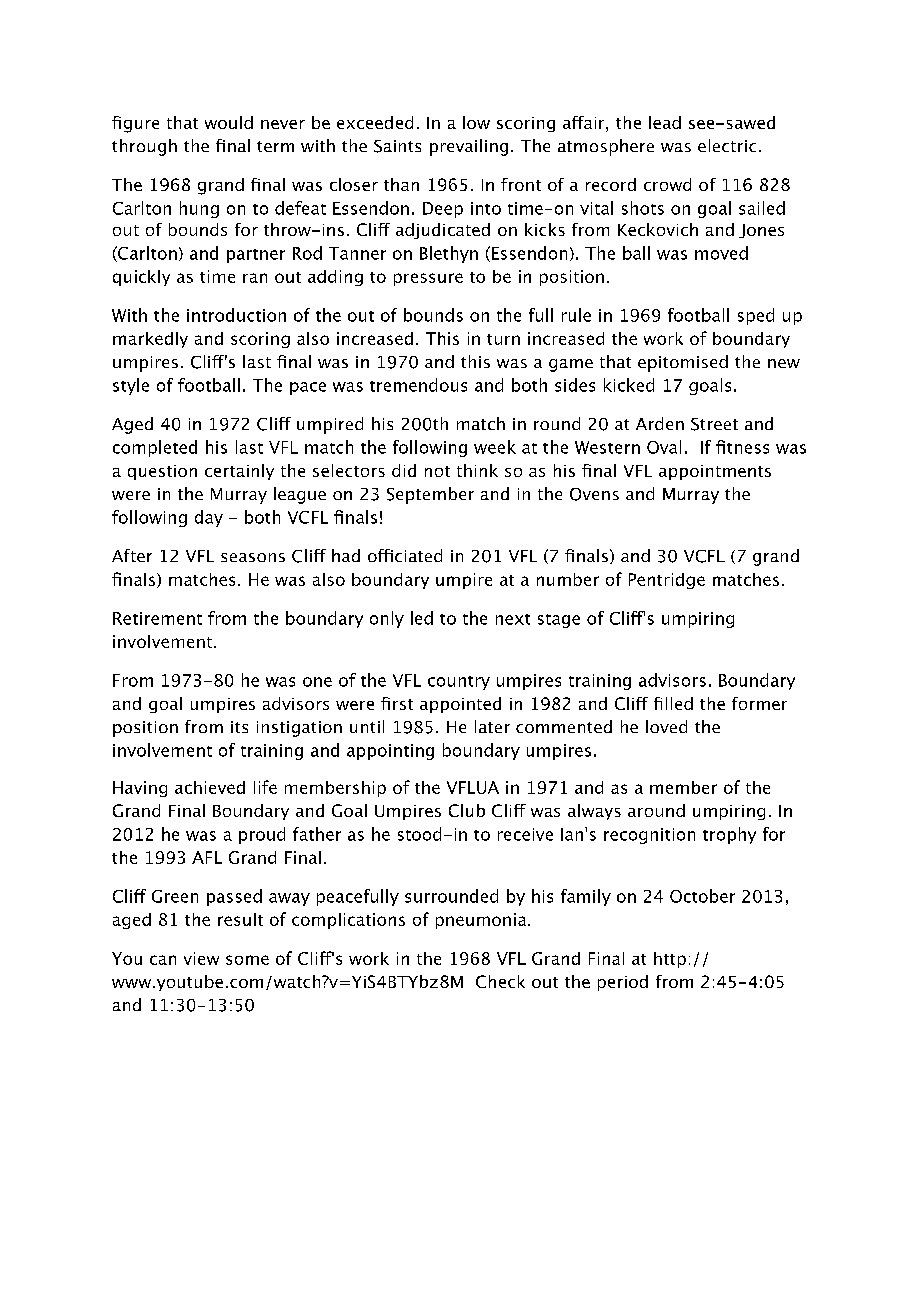  I want to click on would, so click(229, 122).
